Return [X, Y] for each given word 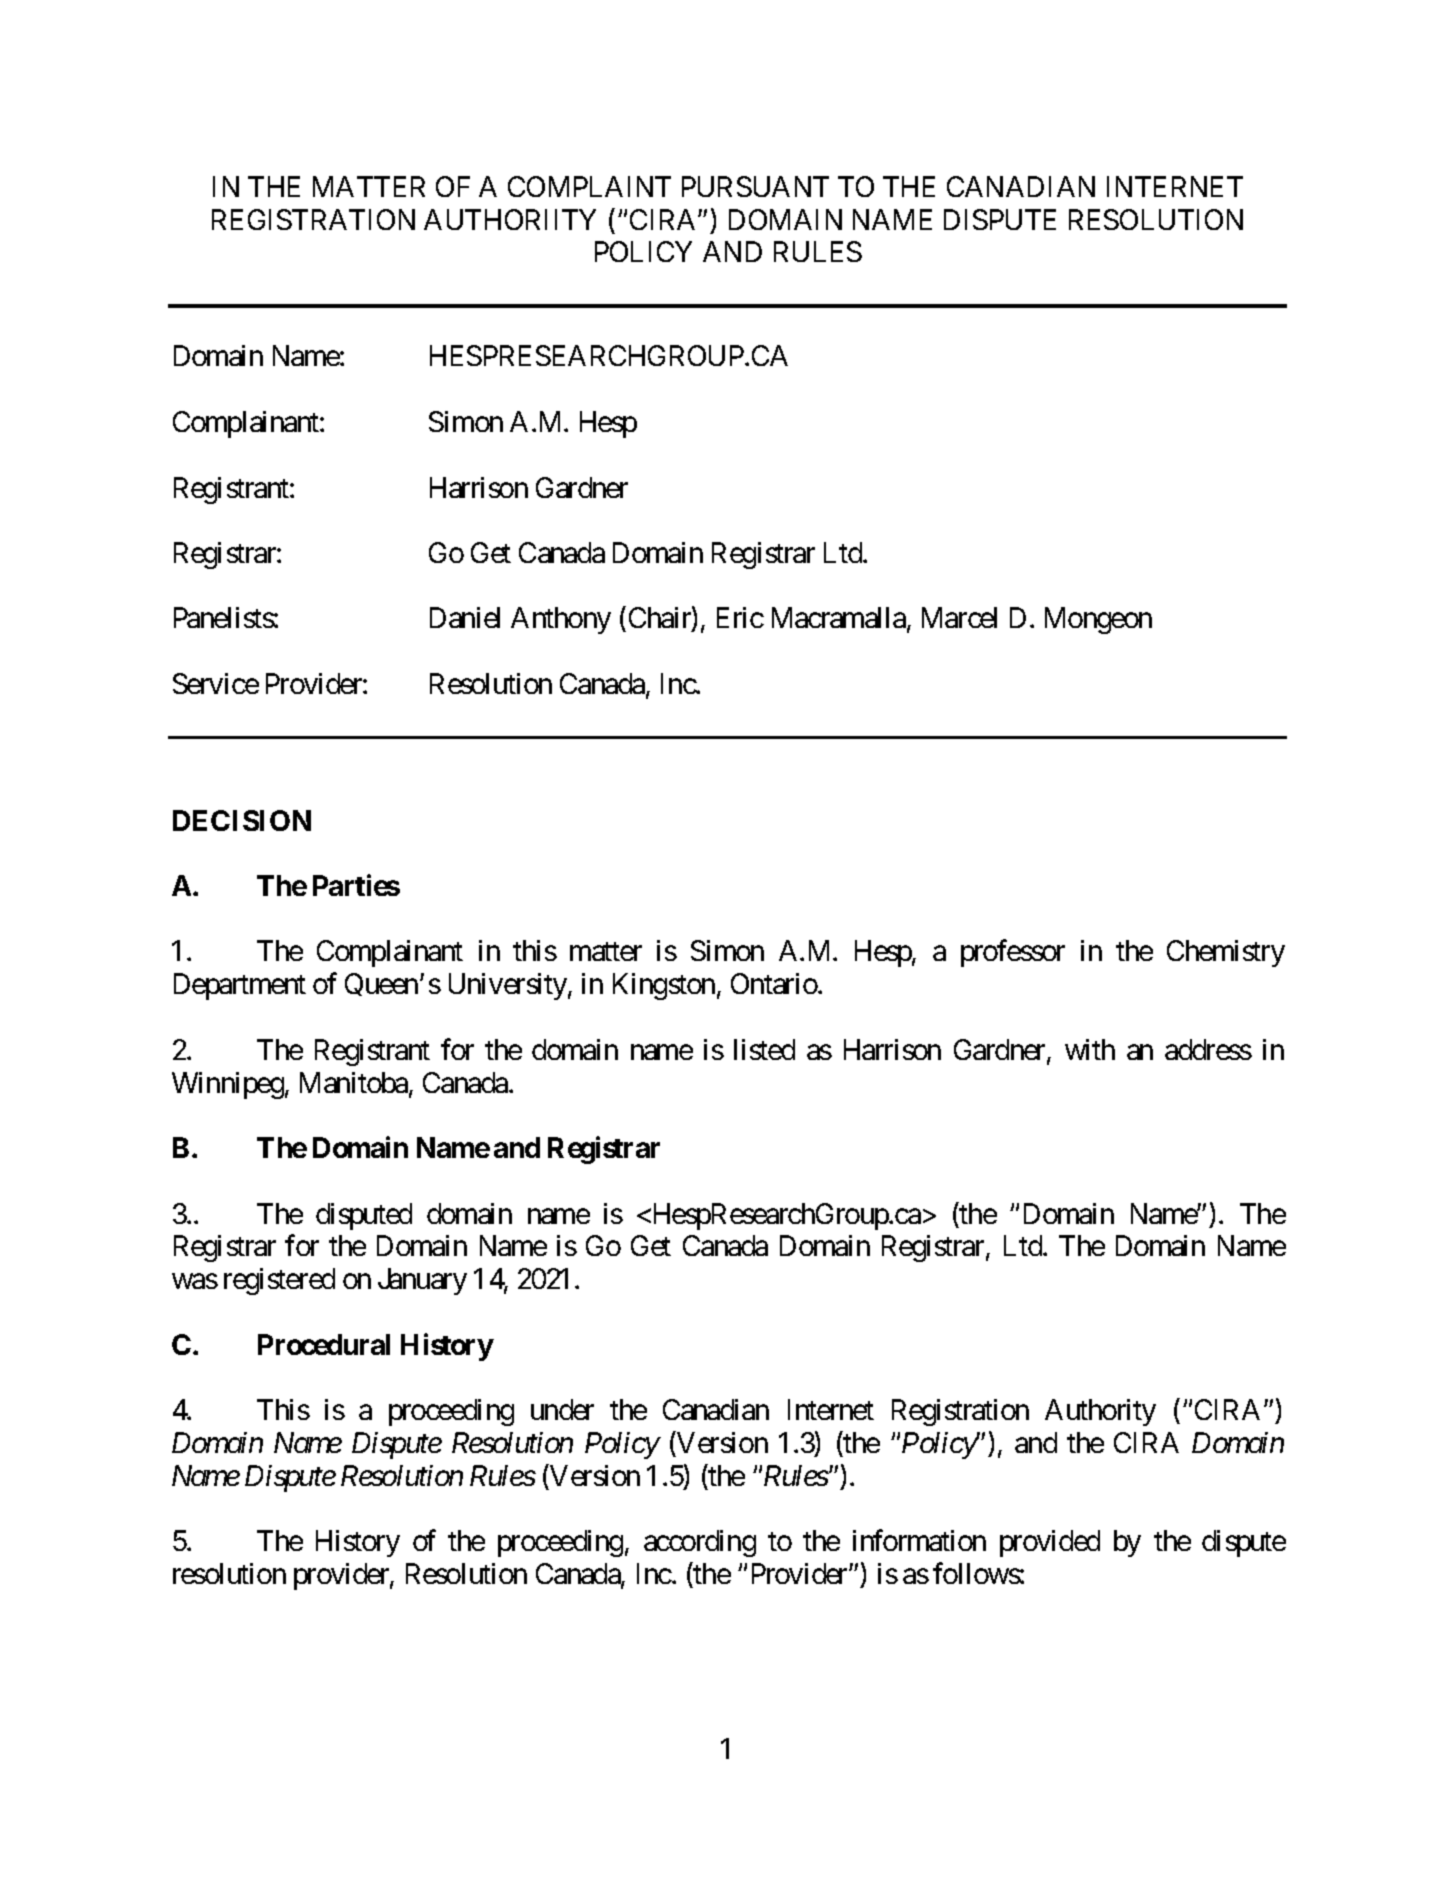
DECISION [242, 820]
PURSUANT [755, 186]
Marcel [959, 617]
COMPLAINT [589, 186]
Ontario [774, 983]
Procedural [324, 1344]
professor [1013, 953]
